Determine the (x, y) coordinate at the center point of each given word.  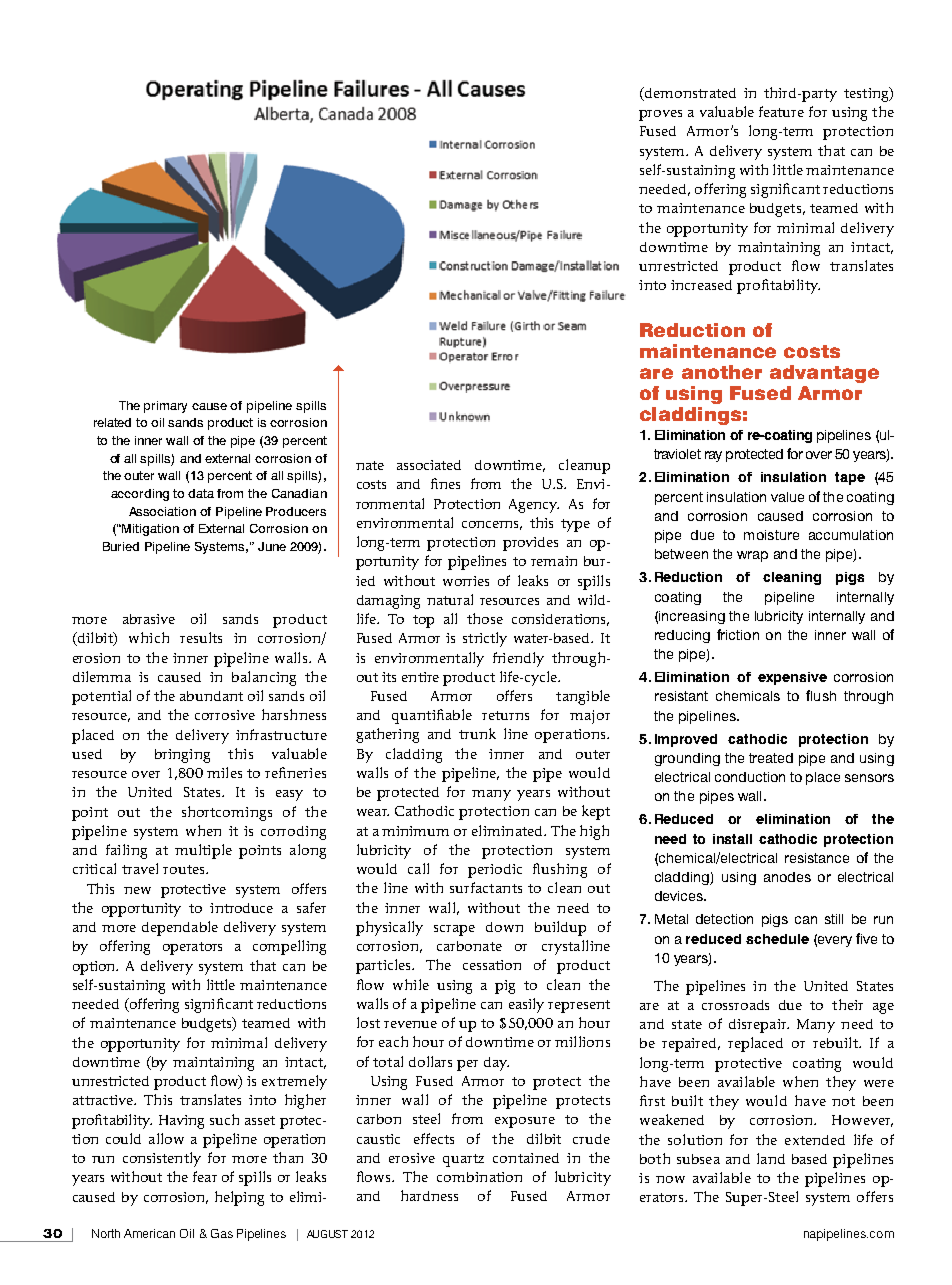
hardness (429, 1195)
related (112, 422)
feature (781, 111)
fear (205, 1176)
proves (660, 115)
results (201, 637)
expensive (792, 678)
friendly (518, 659)
